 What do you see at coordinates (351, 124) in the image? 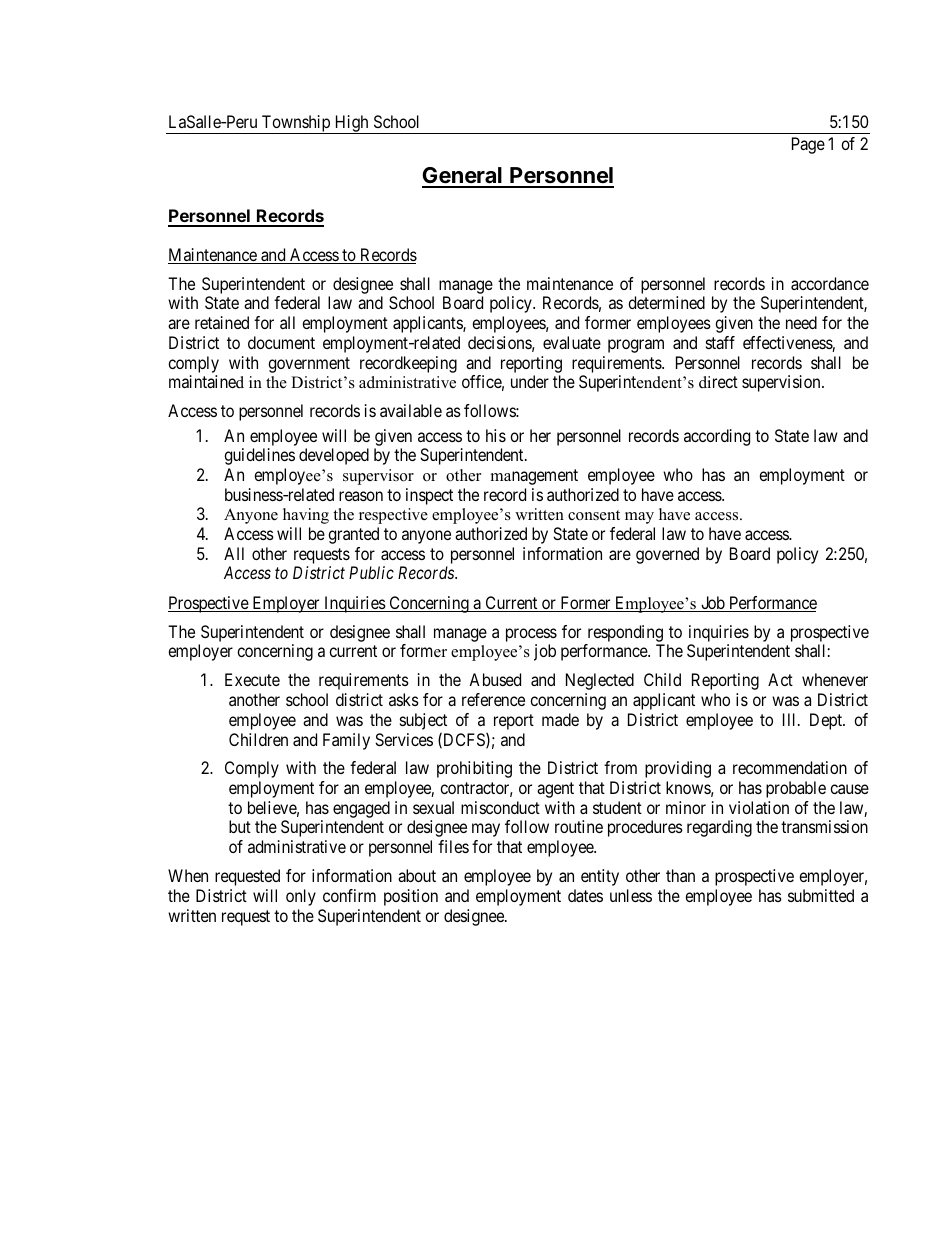
I see `High` at bounding box center [351, 124].
